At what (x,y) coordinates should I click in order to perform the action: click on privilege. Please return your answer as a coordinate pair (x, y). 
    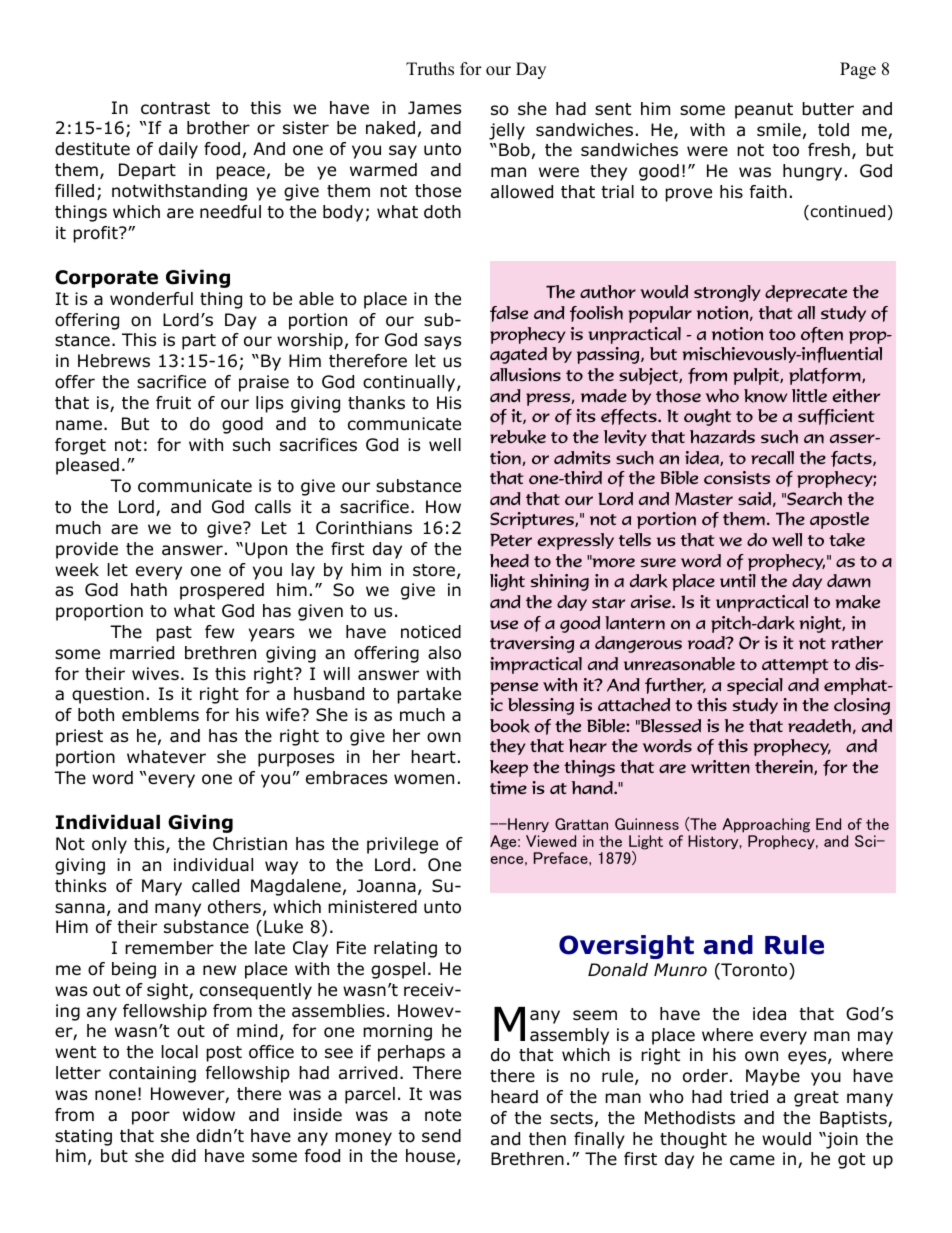
    Looking at the image, I should click on (402, 845).
